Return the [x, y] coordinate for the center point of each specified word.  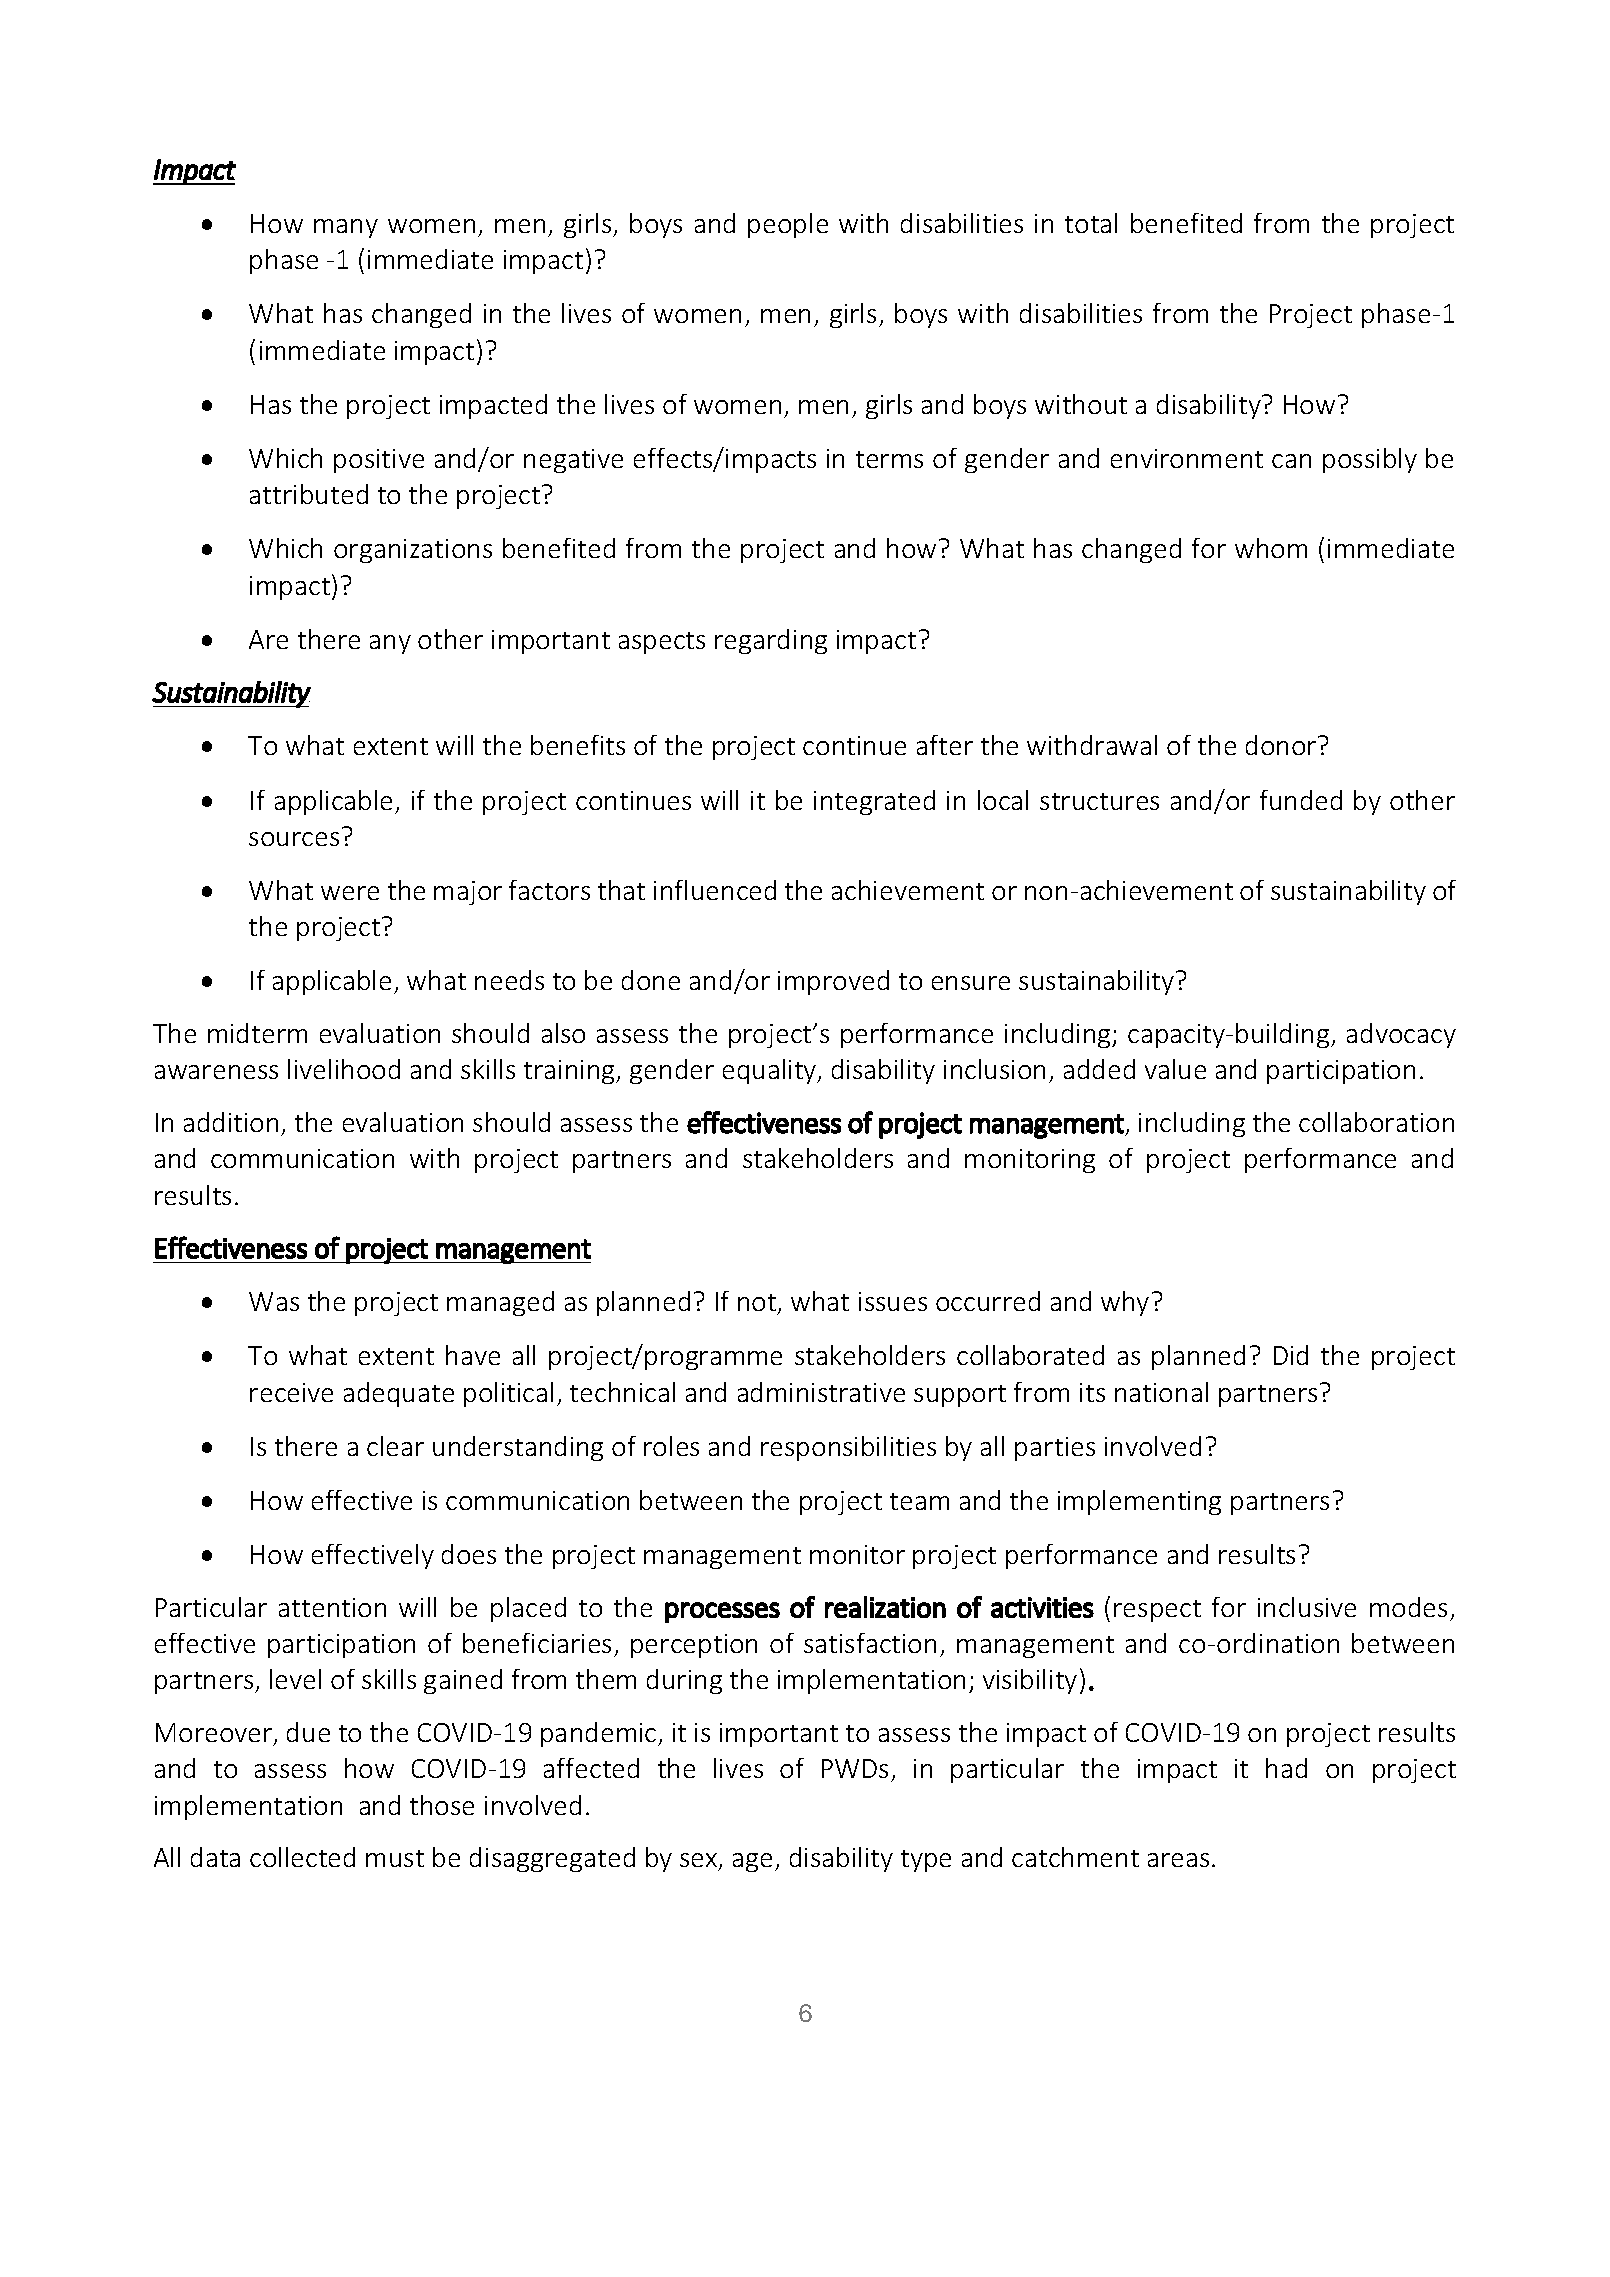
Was [274, 1301]
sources [294, 839]
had [1286, 1768]
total [1091, 223]
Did [1291, 1355]
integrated [874, 802]
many [346, 228]
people [788, 225]
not [758, 1304]
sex [700, 1861]
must [395, 1858]
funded [1301, 800]
